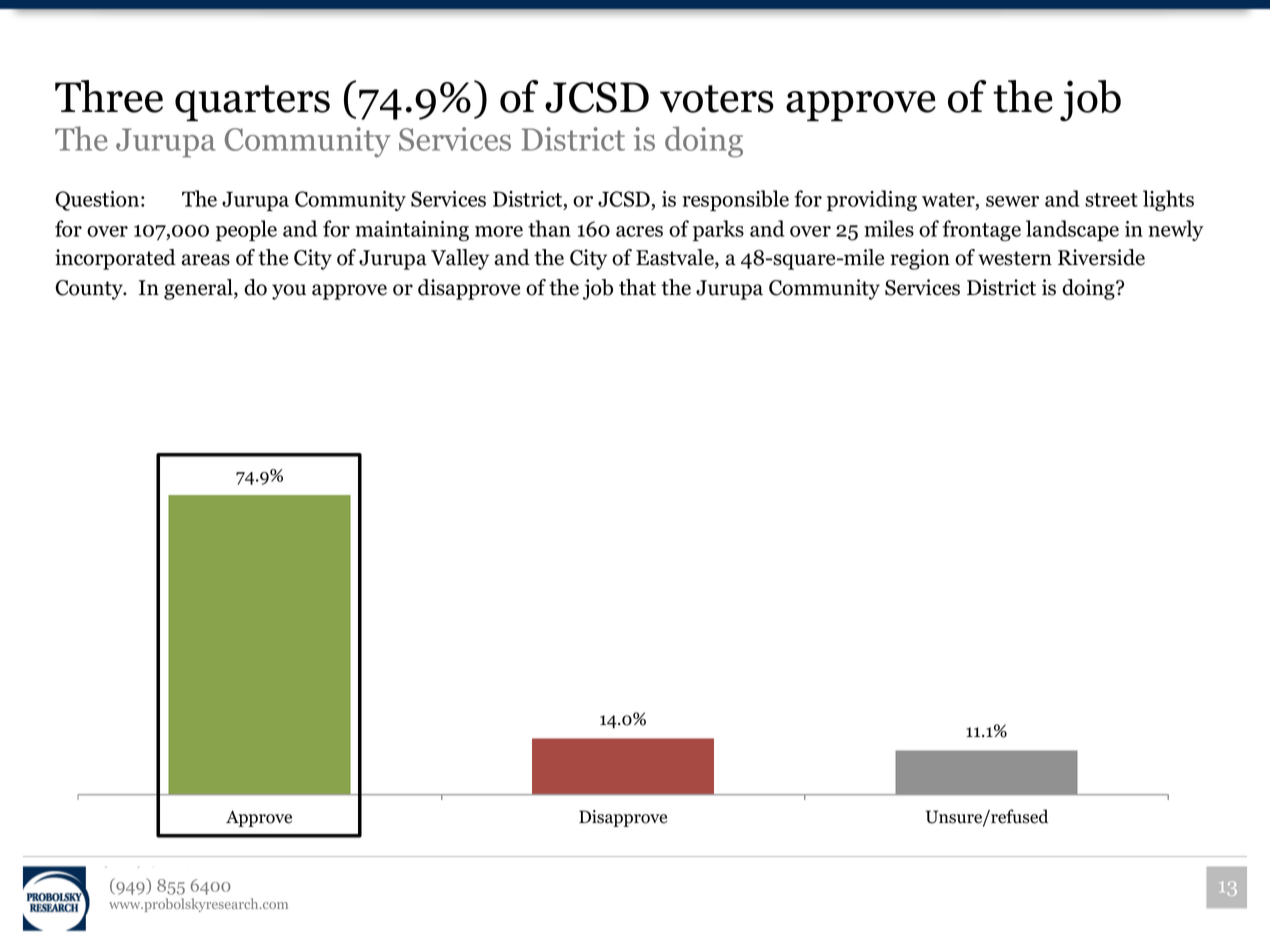  What do you see at coordinates (717, 99) in the page?
I see `voters` at bounding box center [717, 99].
